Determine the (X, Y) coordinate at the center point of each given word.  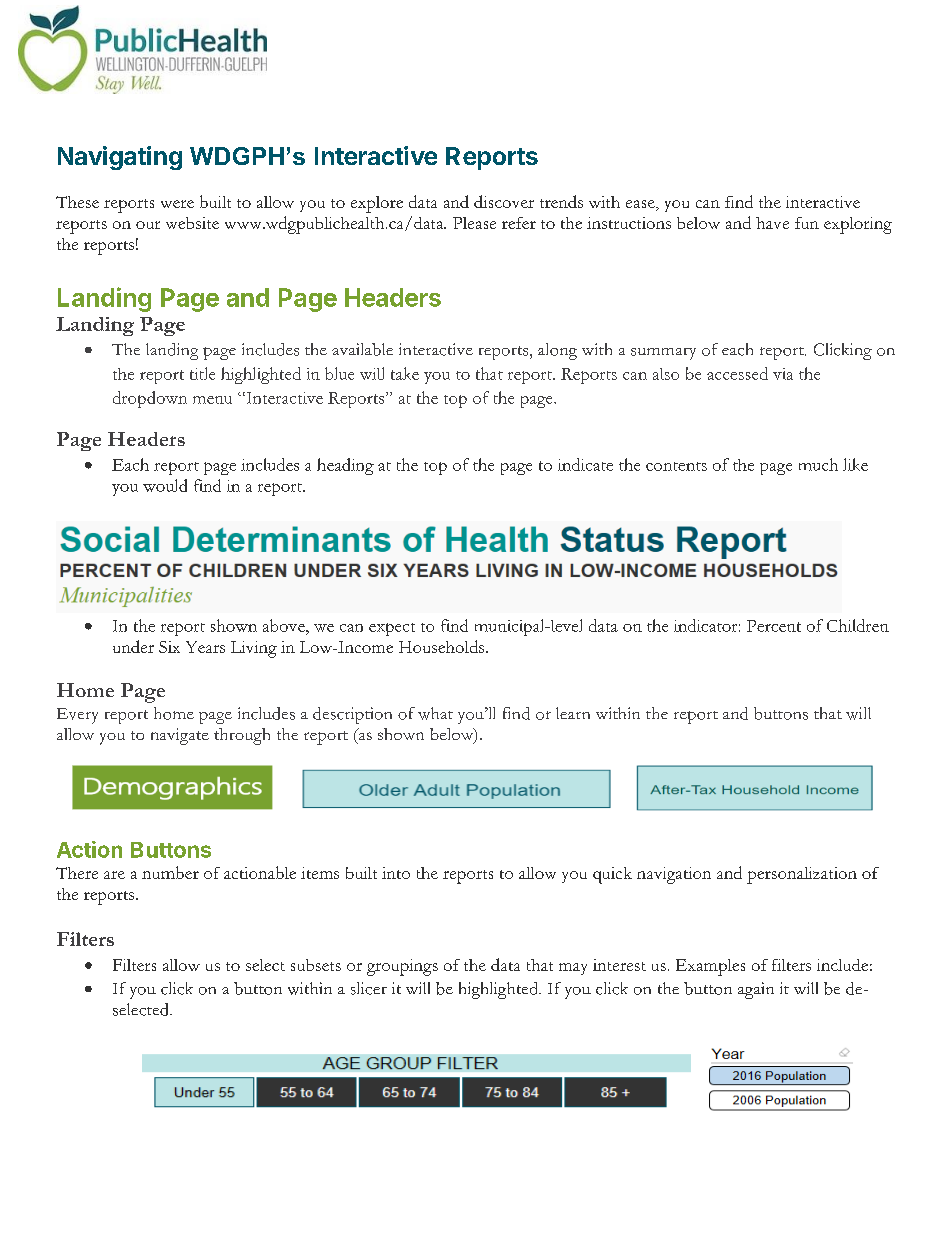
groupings (402, 967)
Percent (774, 626)
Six (169, 647)
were (177, 204)
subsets (316, 965)
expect (392, 629)
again (756, 990)
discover (504, 201)
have (772, 223)
